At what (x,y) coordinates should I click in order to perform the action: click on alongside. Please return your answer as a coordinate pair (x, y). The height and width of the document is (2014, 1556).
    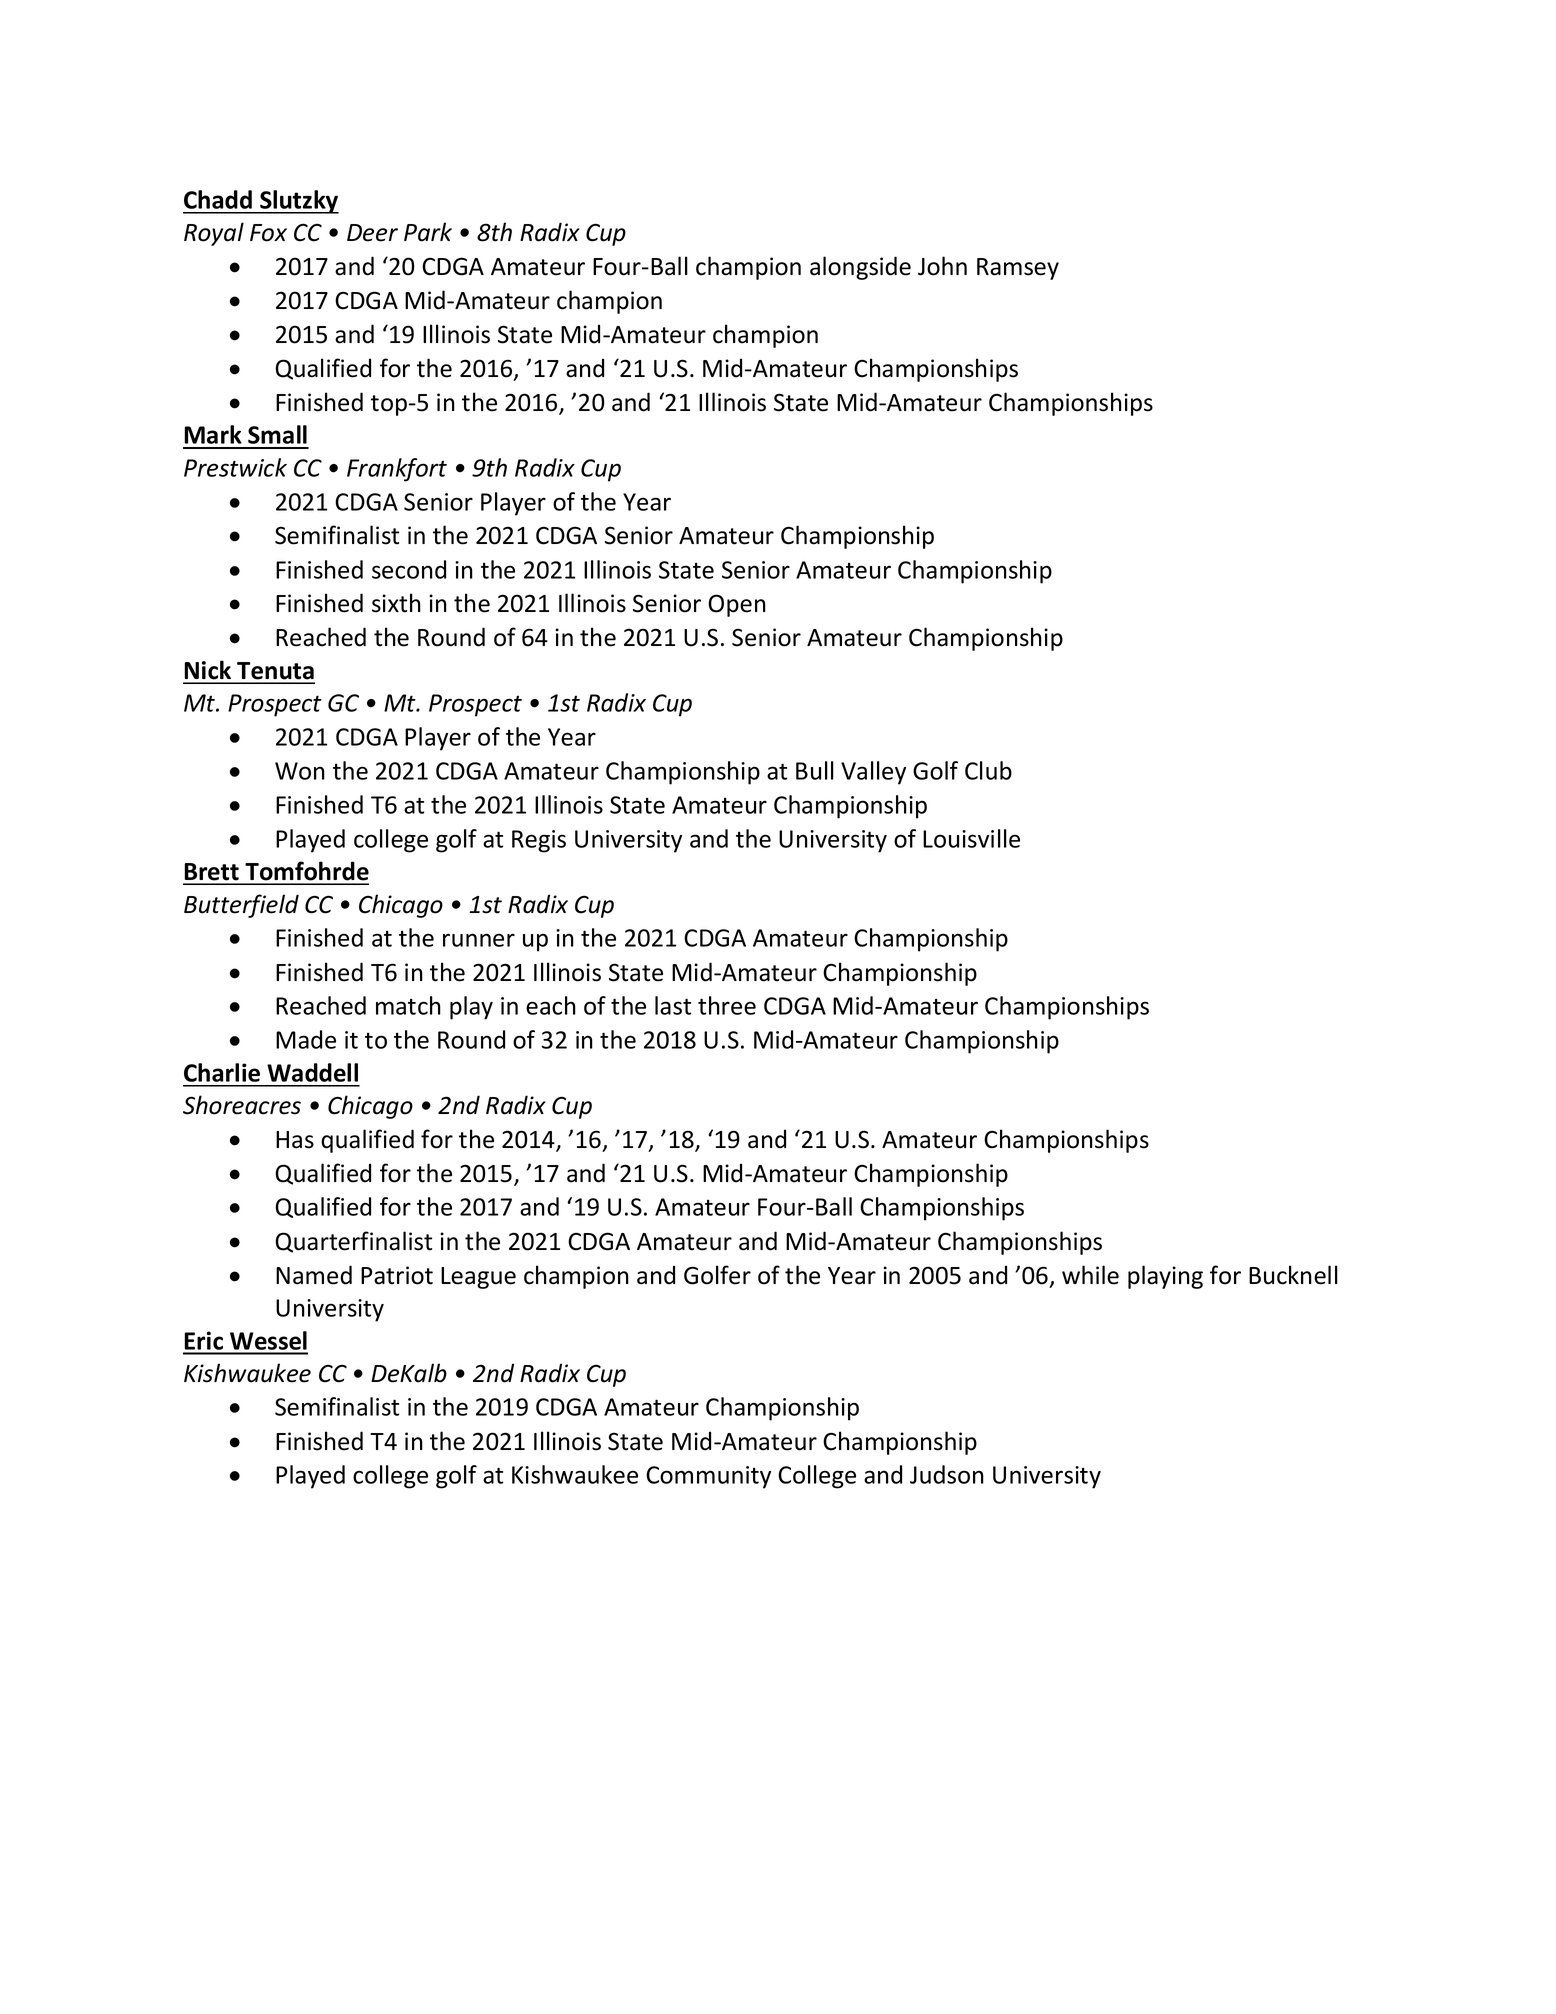
    Looking at the image, I should click on (860, 268).
